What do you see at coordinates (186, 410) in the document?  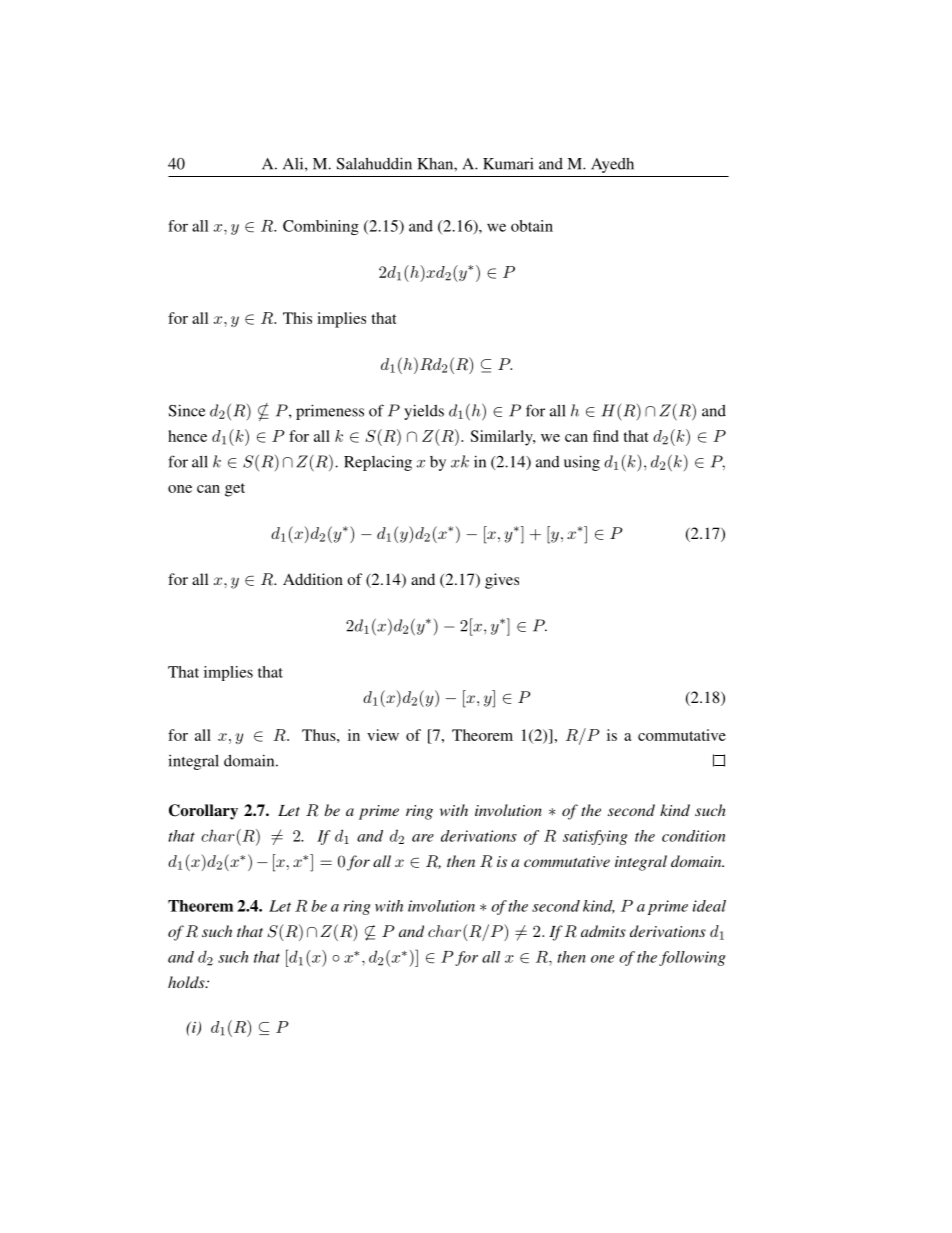 I see `Since` at bounding box center [186, 410].
